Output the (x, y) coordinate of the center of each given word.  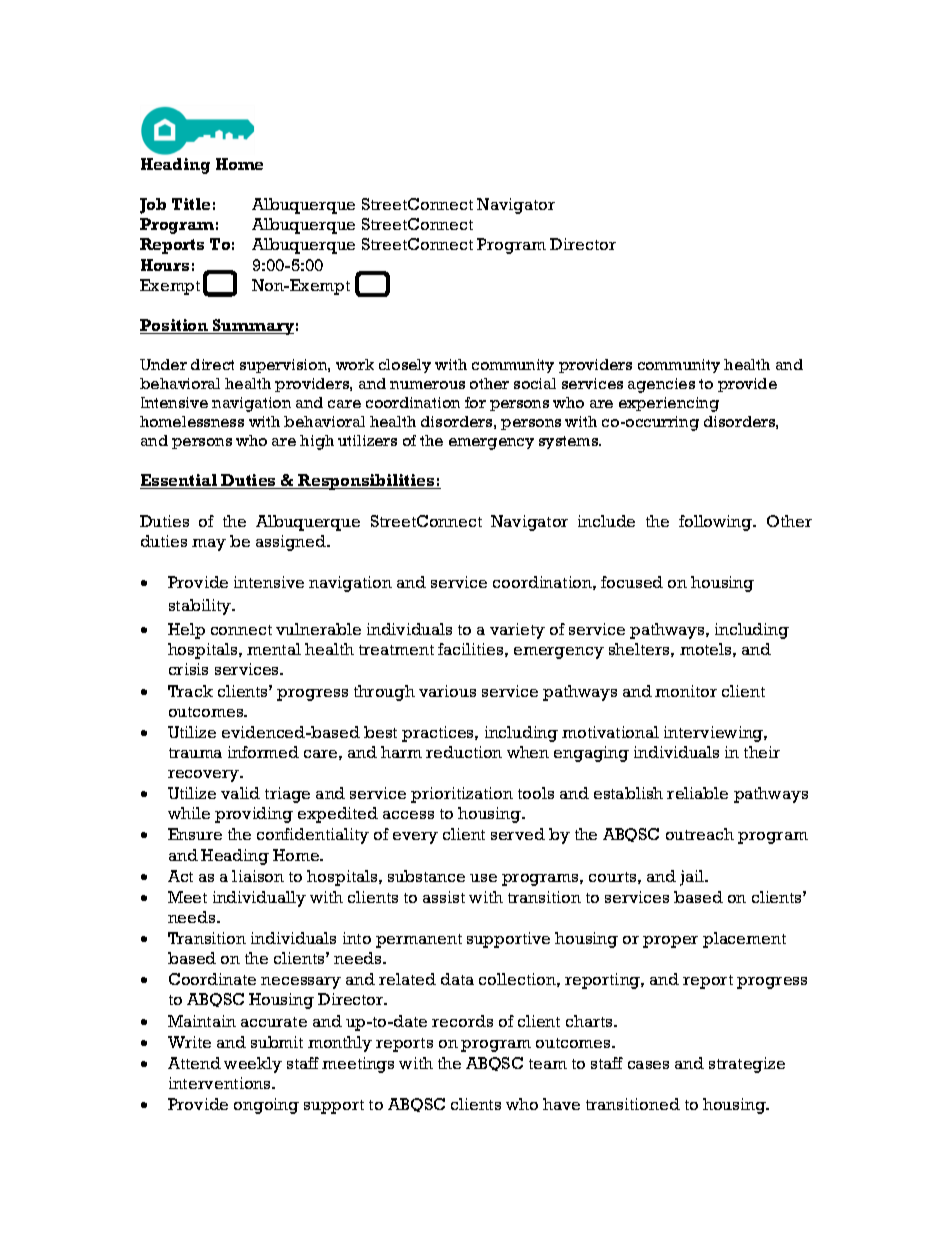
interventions (221, 1083)
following (717, 523)
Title (191, 204)
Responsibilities (367, 482)
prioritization (462, 795)
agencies (661, 385)
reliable (697, 793)
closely (405, 366)
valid (240, 793)
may (209, 545)
